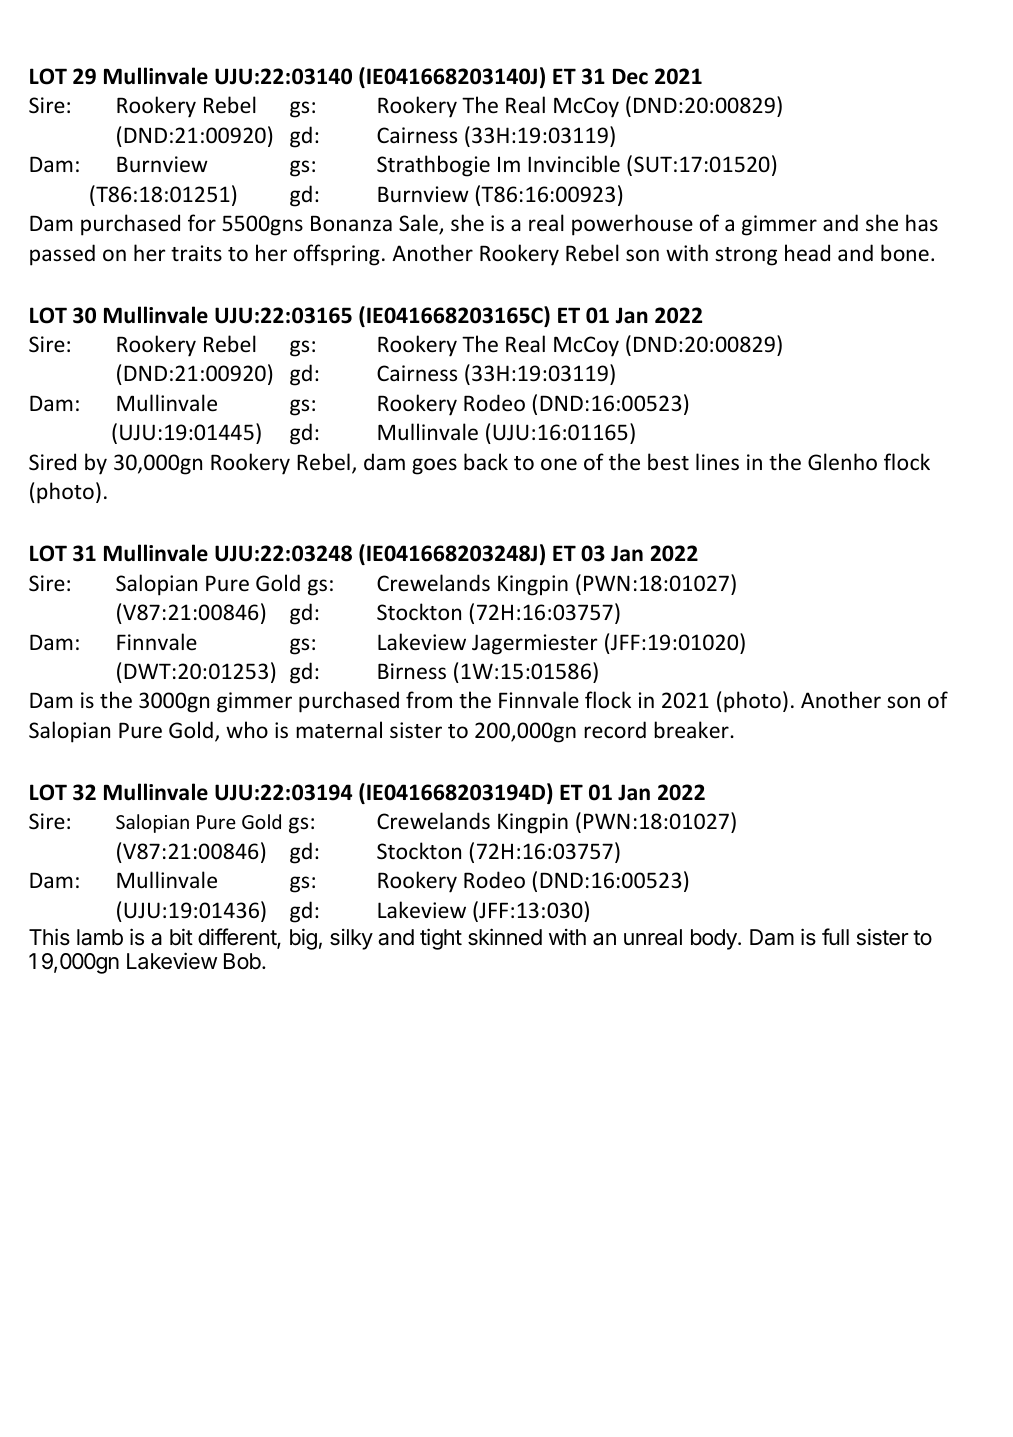 This page has height=1437, width=1013. Describe the element at coordinates (486, 461) in the page. I see `back` at that location.
